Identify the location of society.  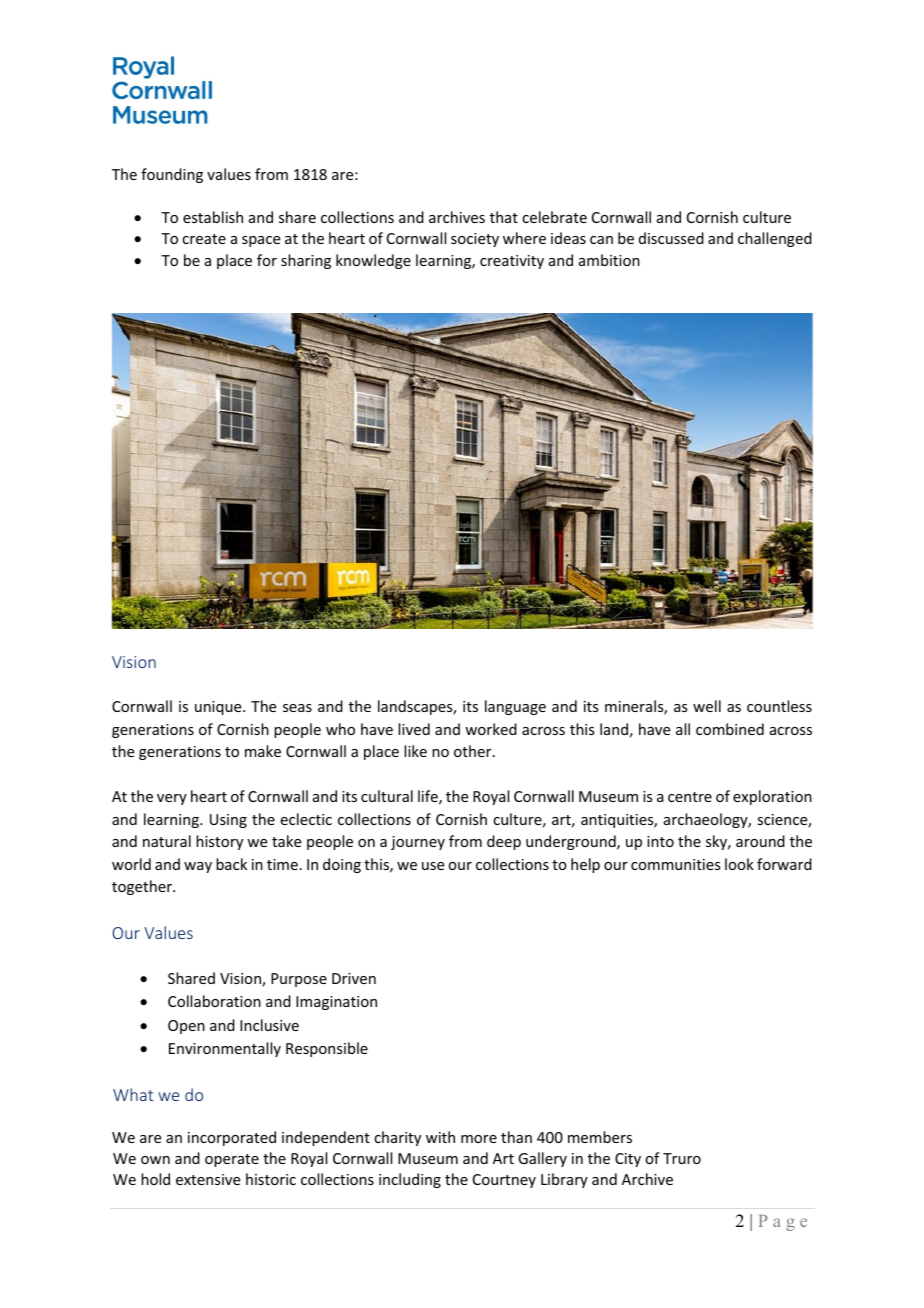
(475, 240).
